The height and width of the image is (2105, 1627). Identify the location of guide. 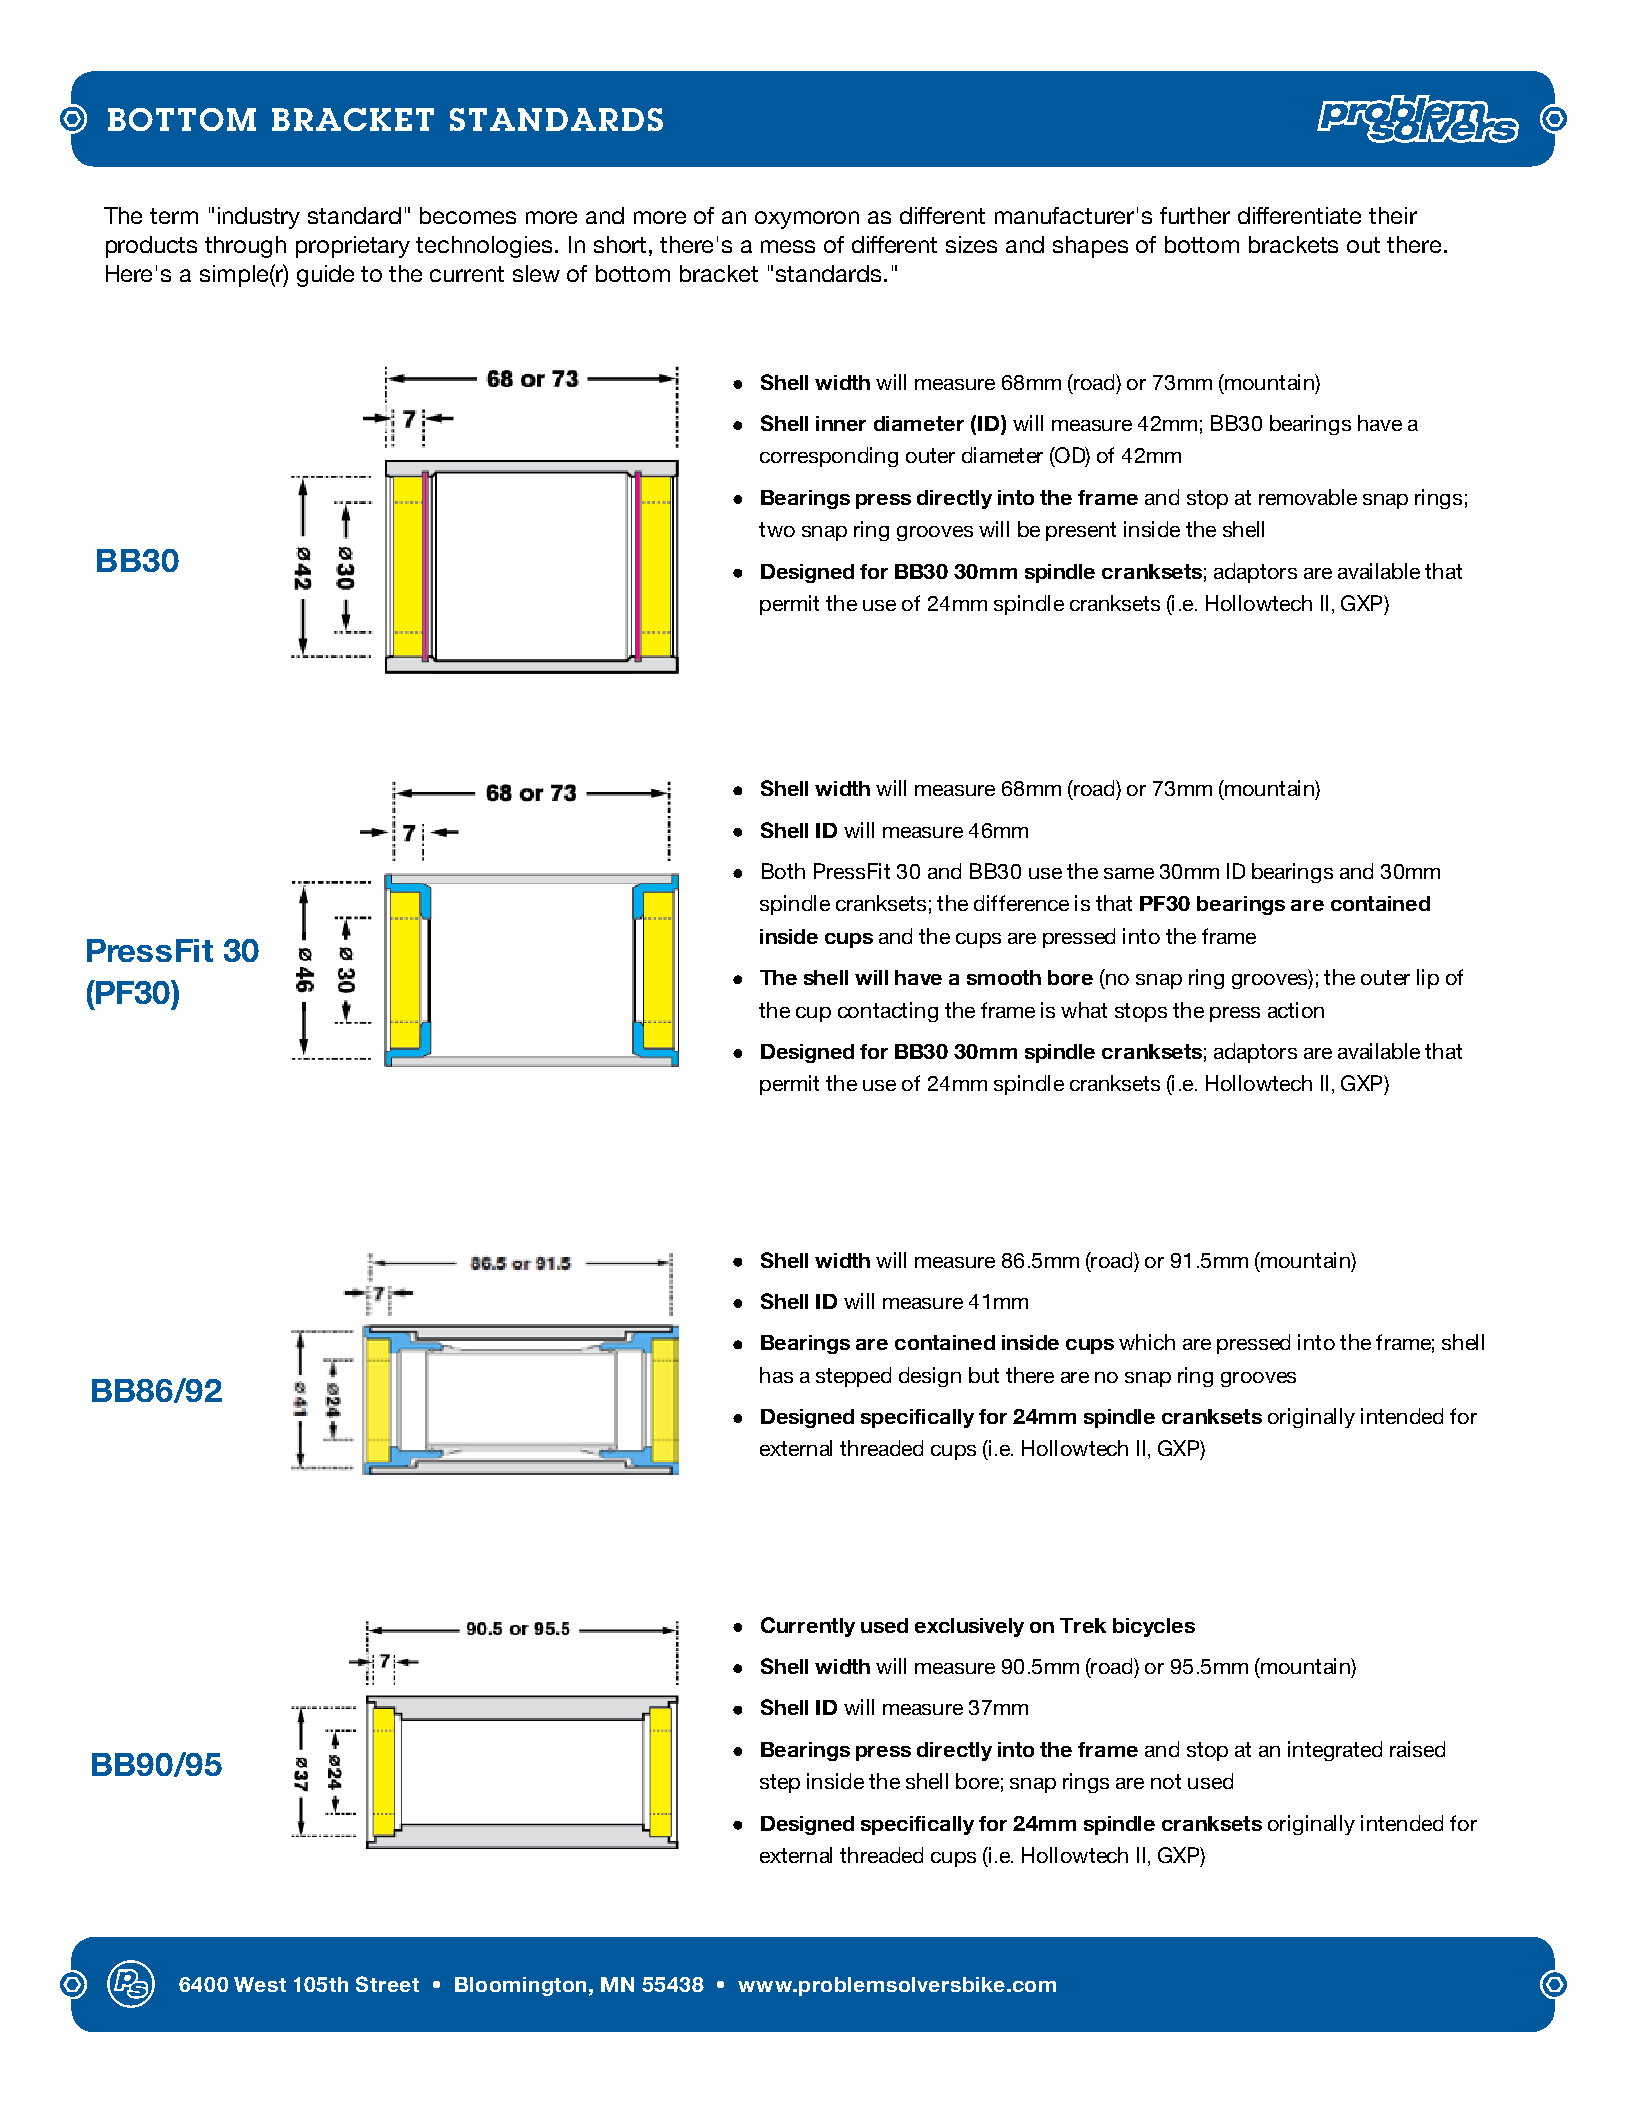
(325, 276).
